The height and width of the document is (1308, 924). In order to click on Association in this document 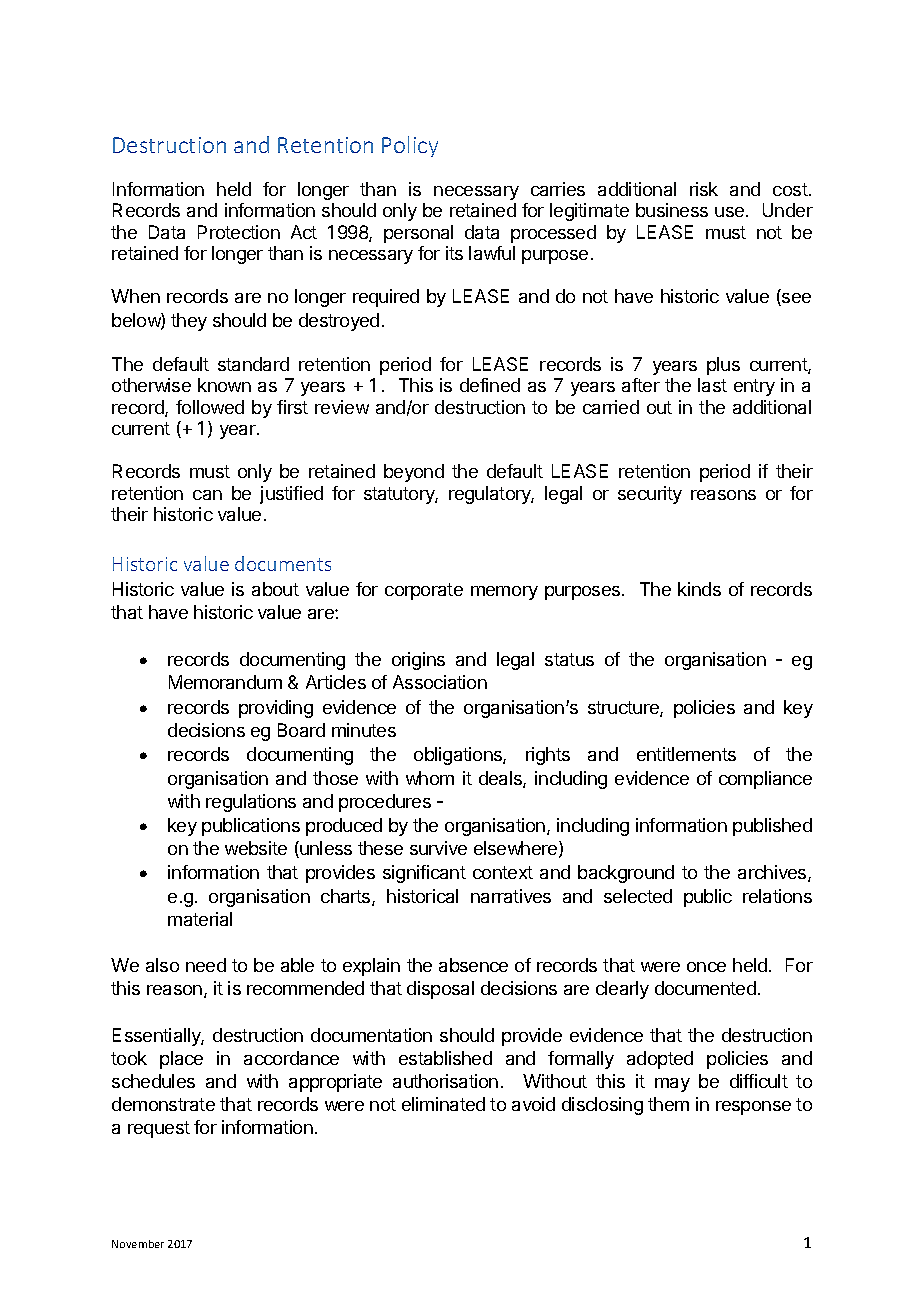, I will do `click(440, 682)`.
